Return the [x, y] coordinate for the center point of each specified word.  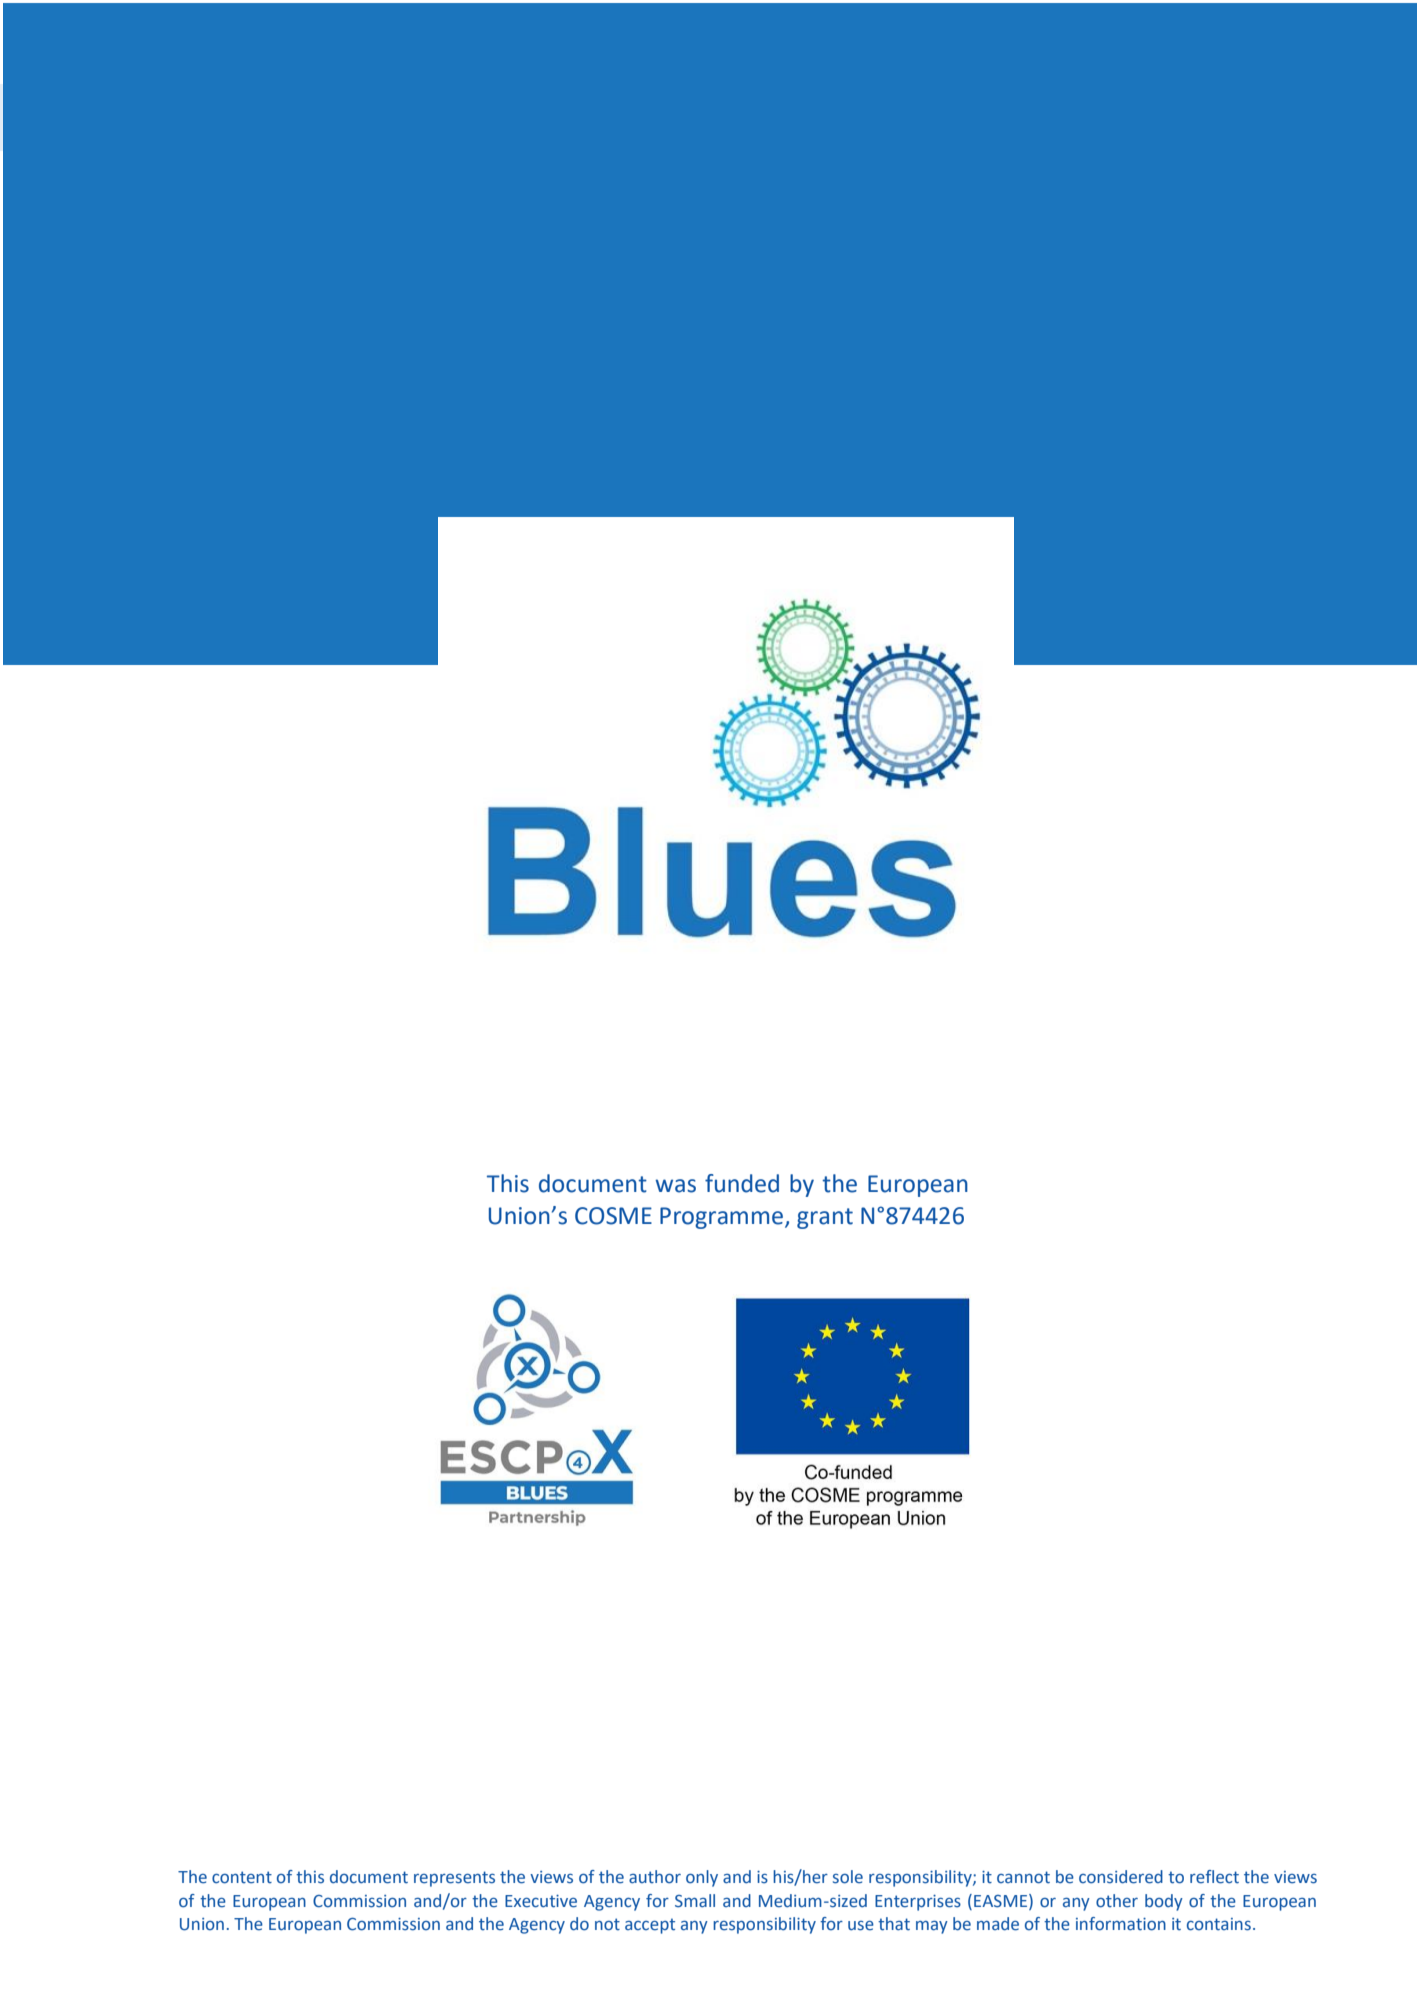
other [1117, 1901]
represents [454, 1879]
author [655, 1877]
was [675, 1186]
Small [695, 1901]
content [242, 1877]
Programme [721, 1218]
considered [1121, 1877]
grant [825, 1218]
